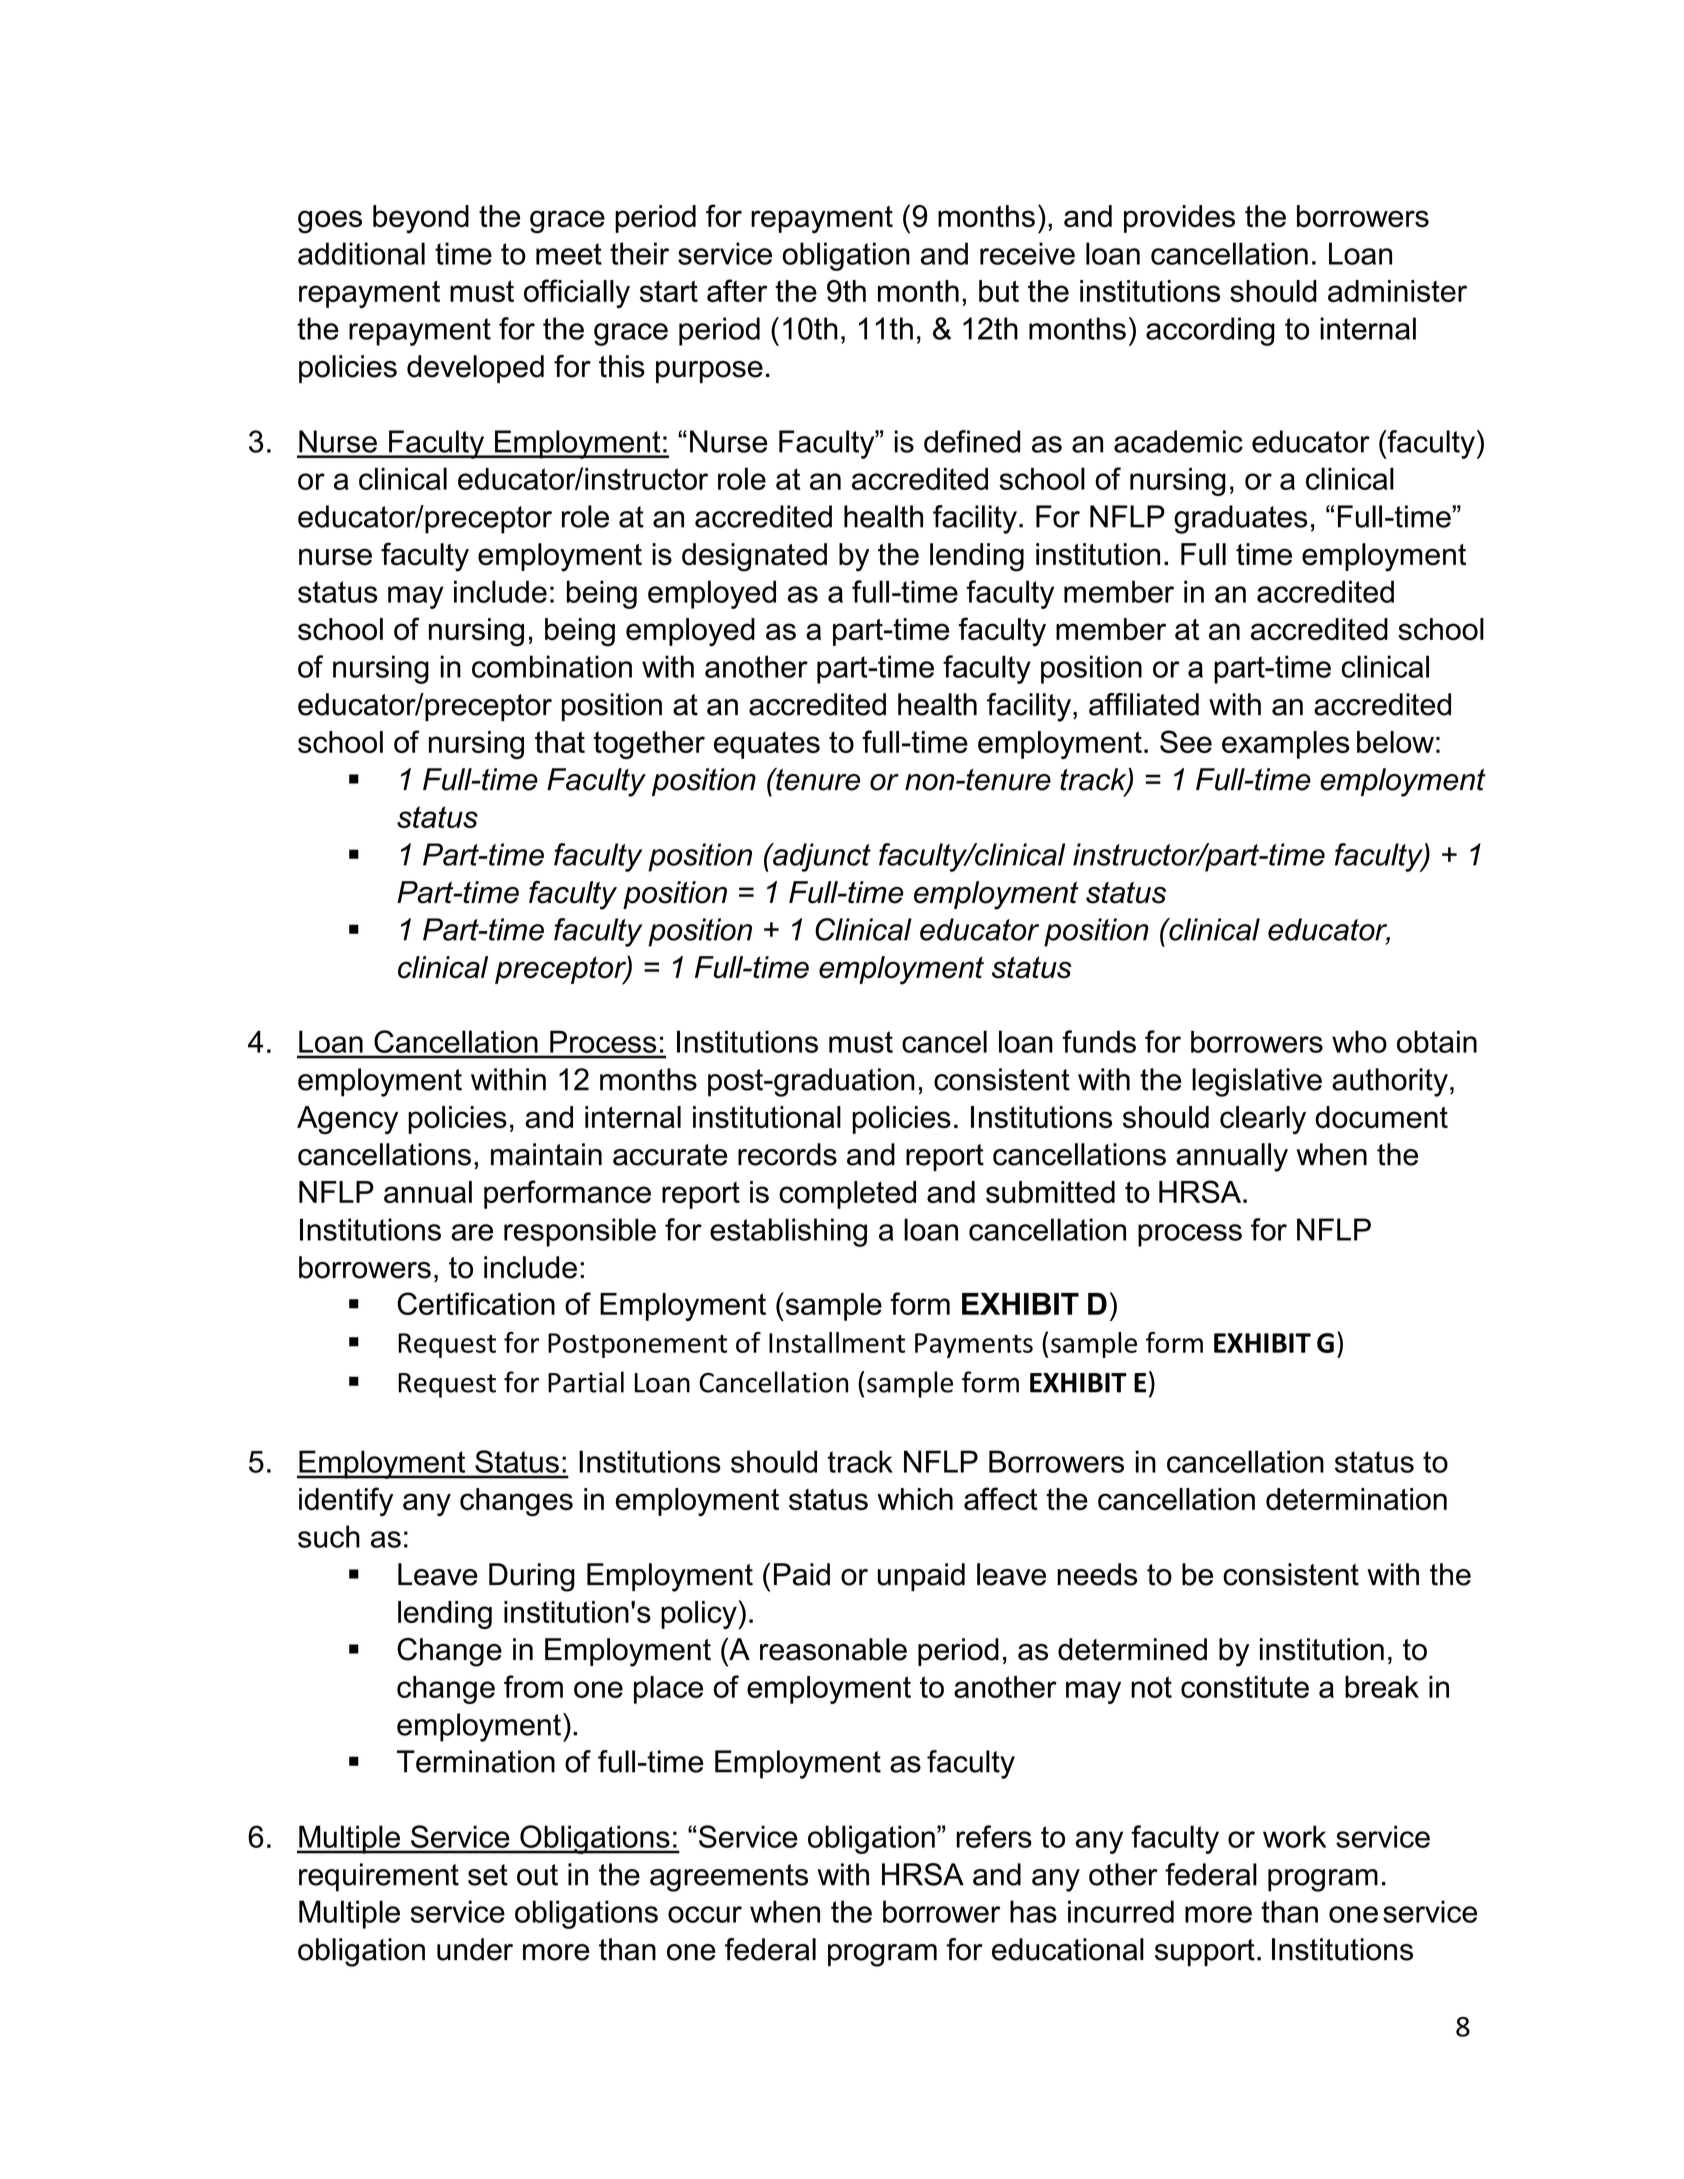 This page has height=2179, width=1684. Describe the element at coordinates (994, 1836) in the page. I see `refers` at that location.
